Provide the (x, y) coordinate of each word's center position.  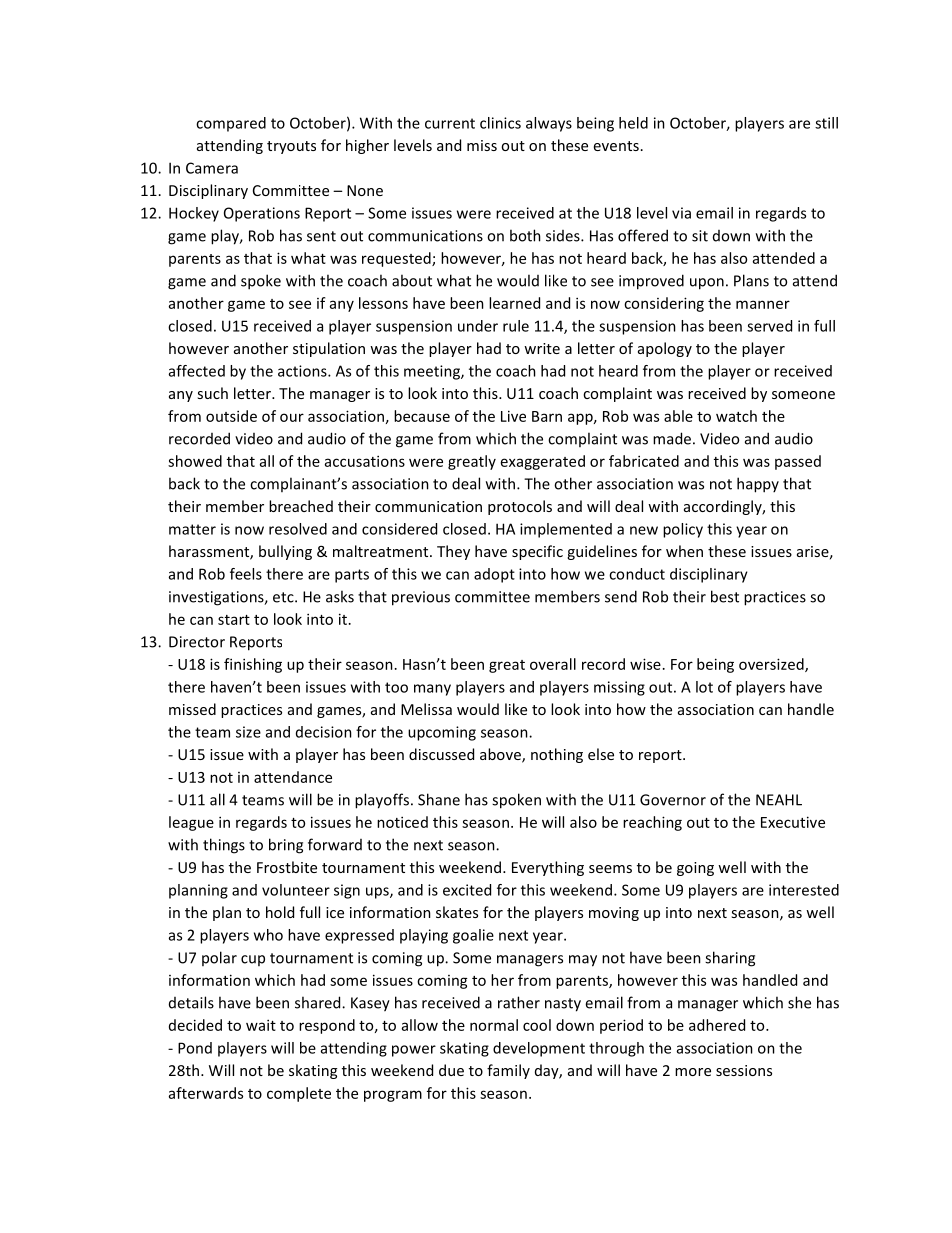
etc (284, 597)
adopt (494, 575)
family (508, 1071)
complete (299, 1094)
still (826, 123)
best (725, 596)
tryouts (291, 147)
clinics (500, 123)
